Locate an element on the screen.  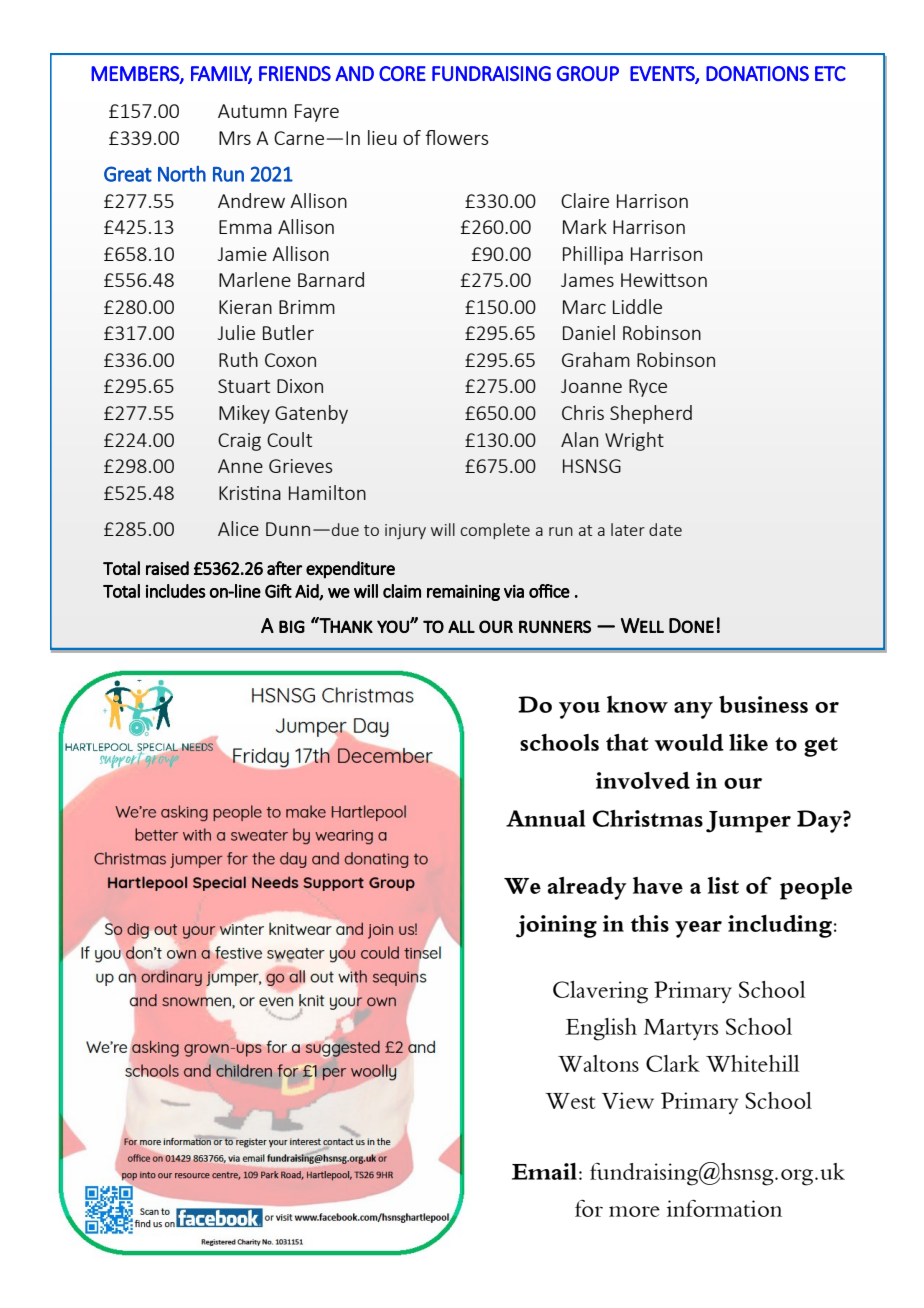
Shepherd is located at coordinates (651, 414).
